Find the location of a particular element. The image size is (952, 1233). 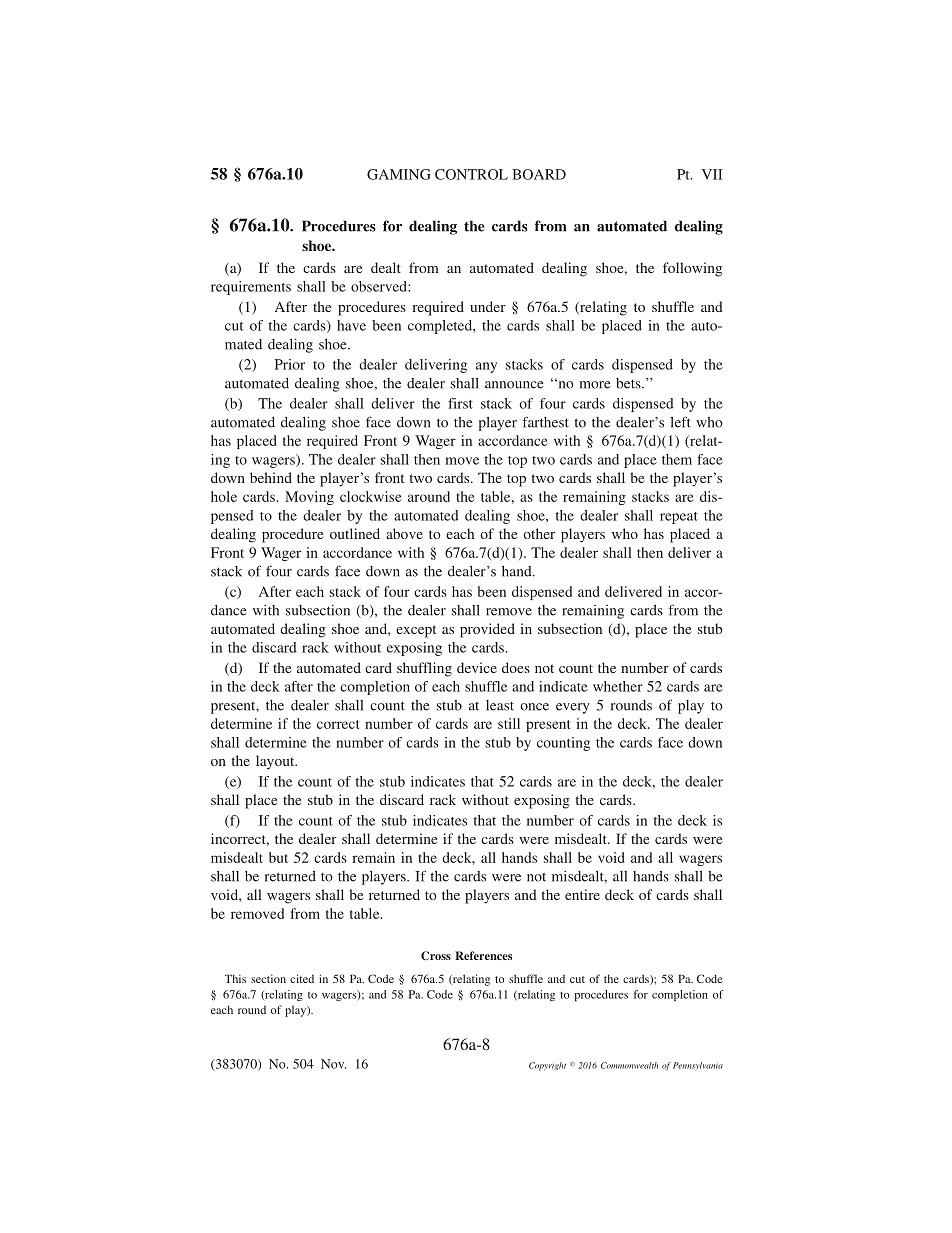

outlined is located at coordinates (355, 533).
